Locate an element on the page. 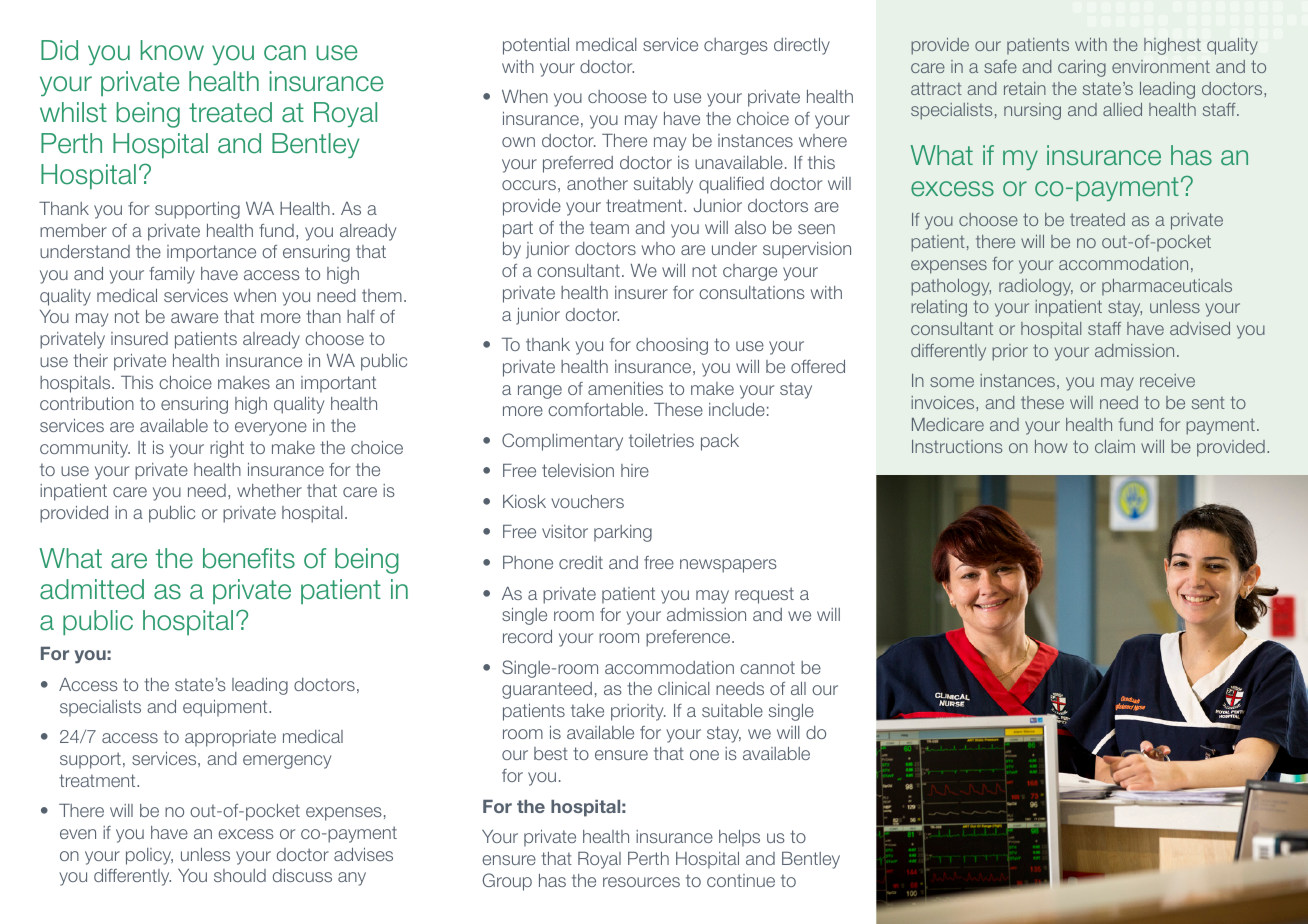  policy is located at coordinates (149, 856).
